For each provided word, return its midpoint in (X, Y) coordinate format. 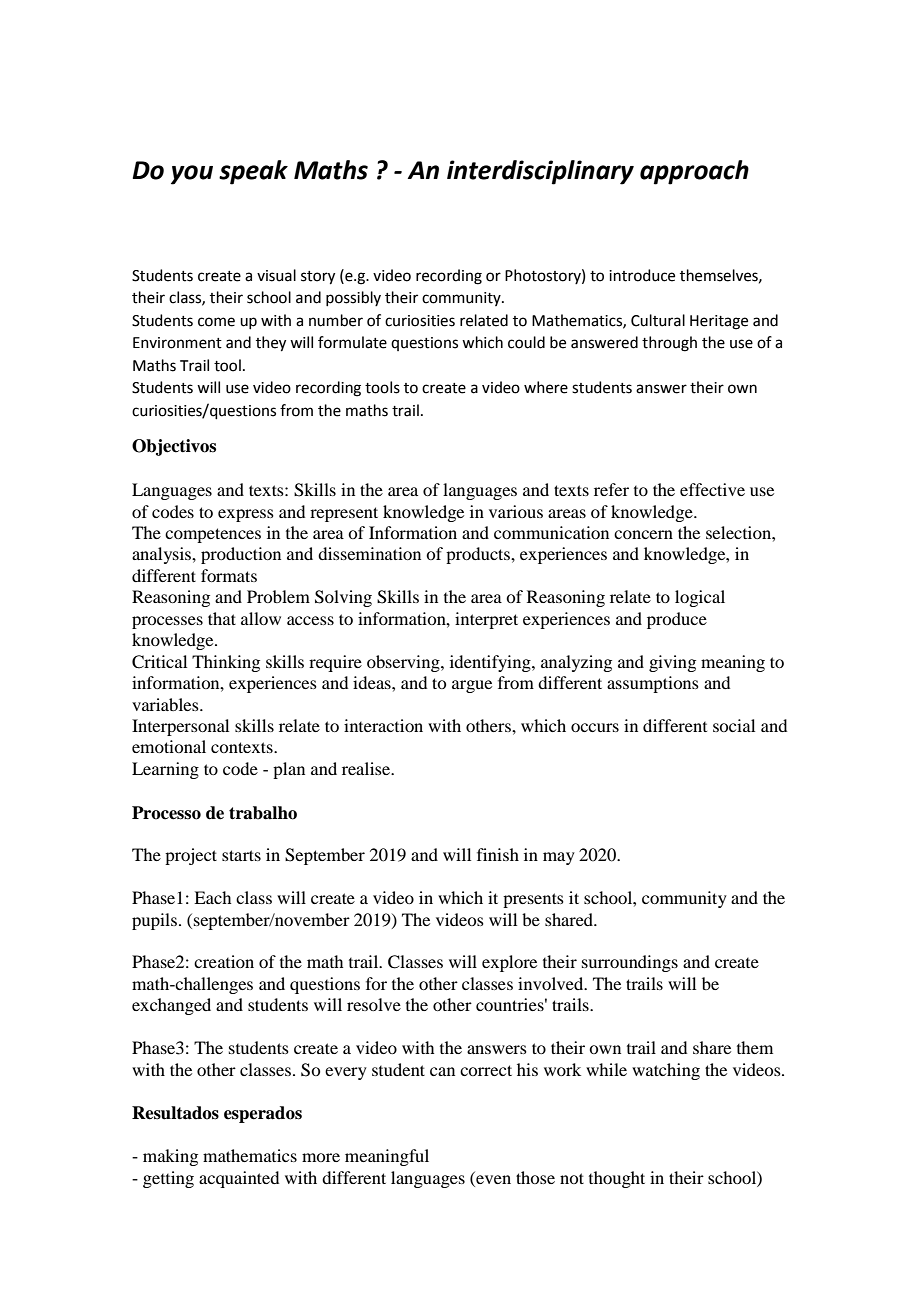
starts (241, 855)
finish (498, 854)
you (192, 175)
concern (643, 534)
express (246, 515)
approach (694, 172)
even (493, 1179)
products (479, 555)
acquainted (239, 1179)
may (559, 858)
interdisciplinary (540, 172)
